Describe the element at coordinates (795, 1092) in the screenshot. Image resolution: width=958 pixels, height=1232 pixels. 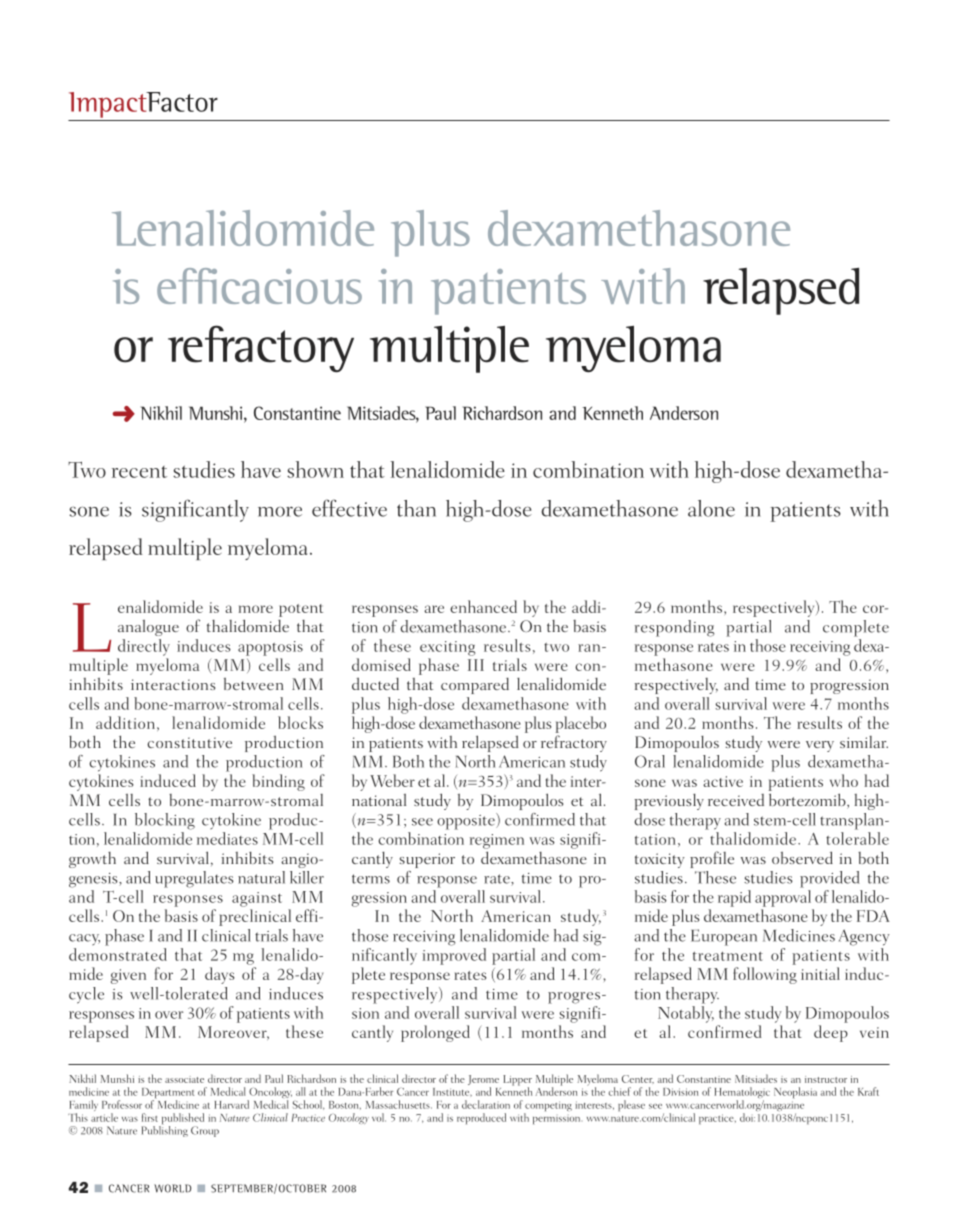
I see `Neoplasia` at that location.
